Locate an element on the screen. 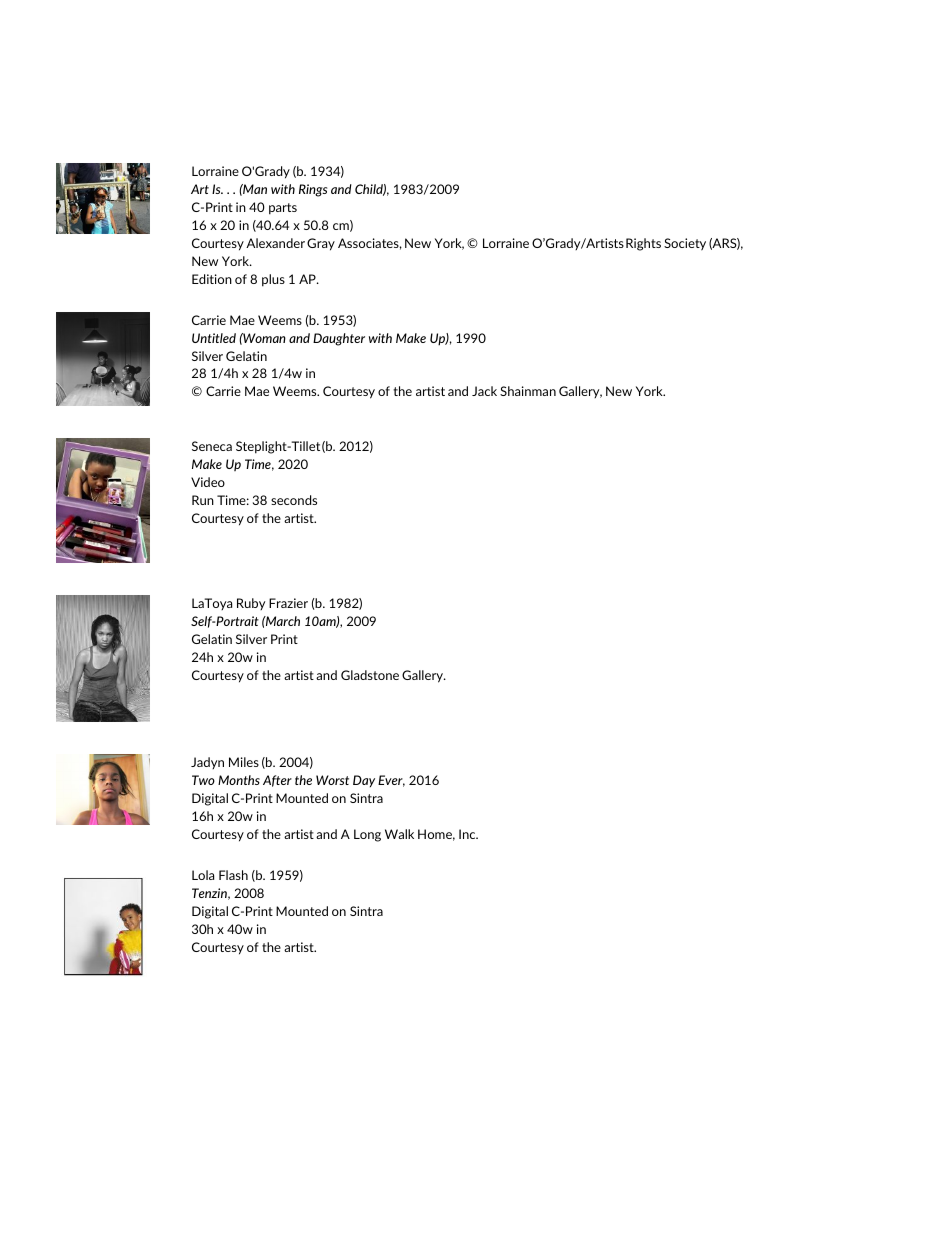 The height and width of the screenshot is (1233, 952). Miles is located at coordinates (244, 762).
